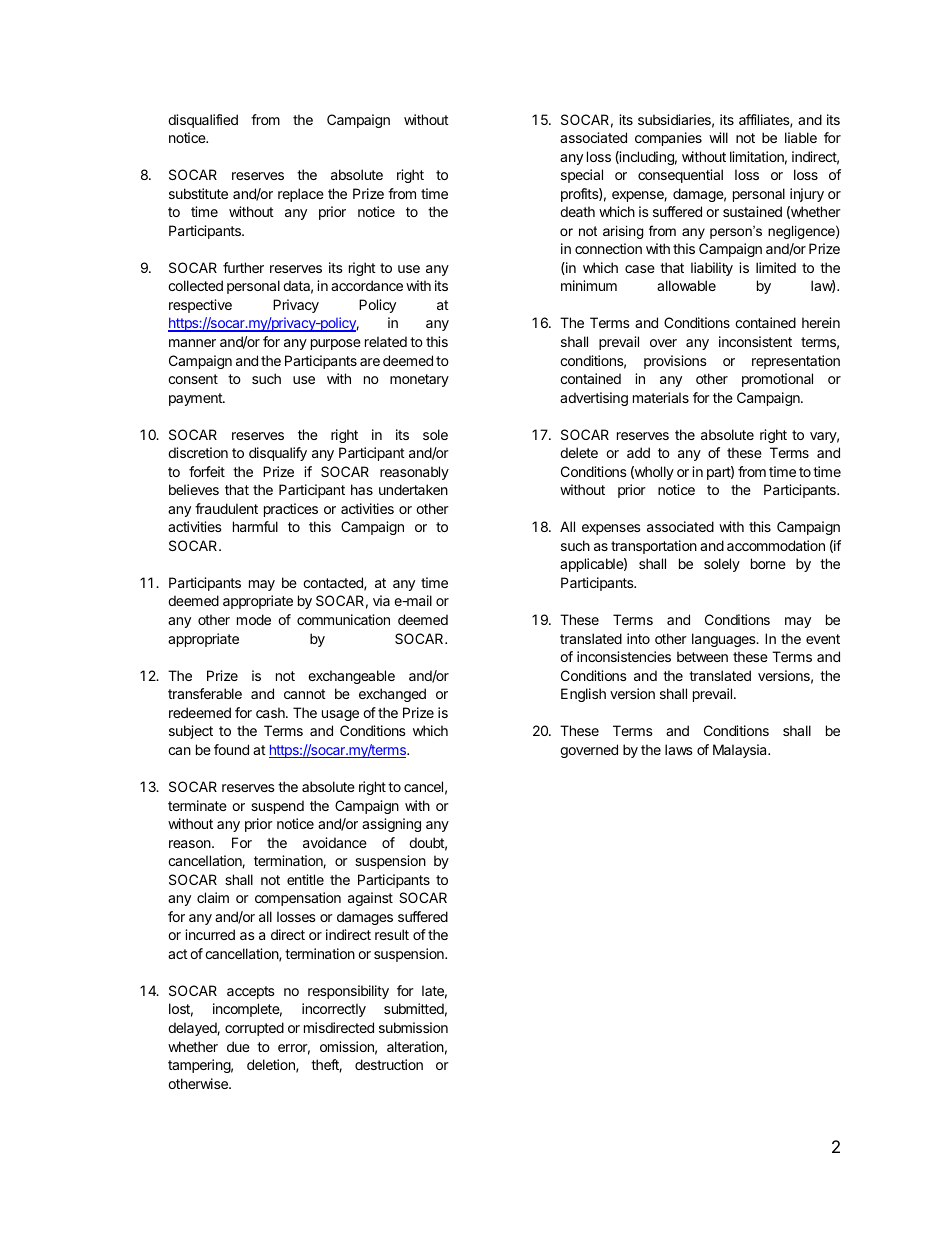 The width and height of the screenshot is (952, 1233). Describe the element at coordinates (301, 195) in the screenshot. I see `replace` at that location.
